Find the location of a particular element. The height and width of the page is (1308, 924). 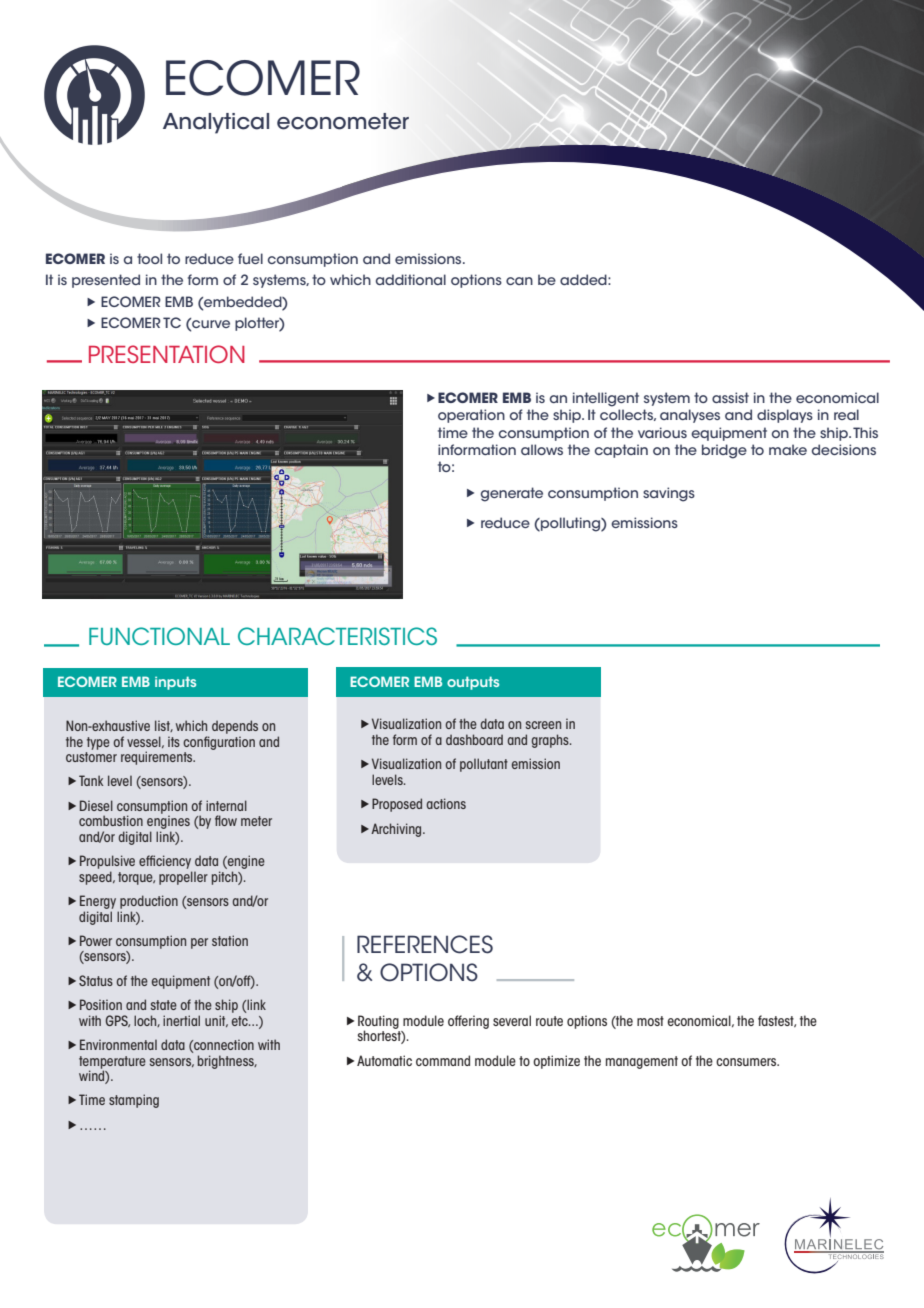

can is located at coordinates (519, 281).
